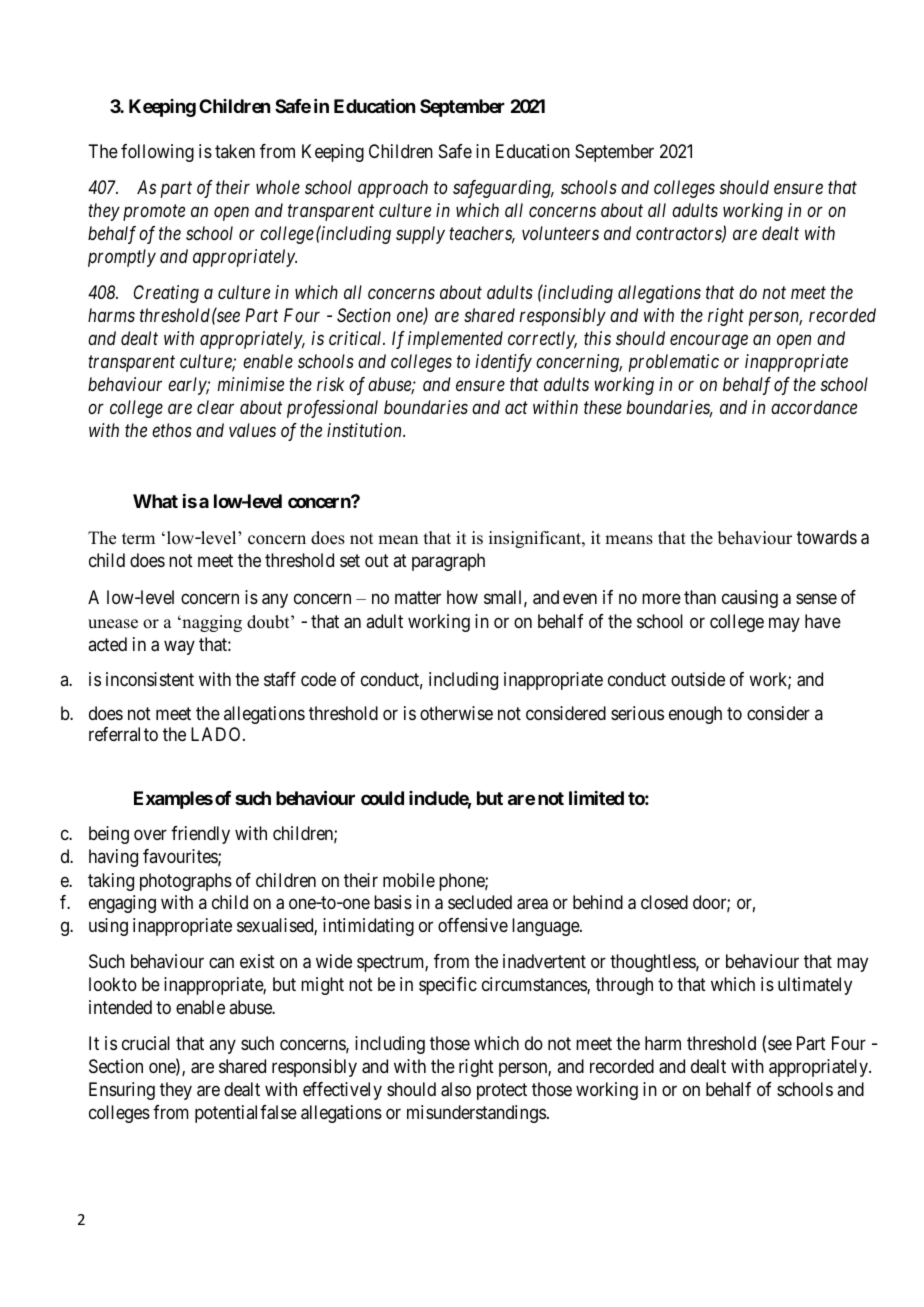  What do you see at coordinates (815, 986) in the image?
I see `ultimately` at bounding box center [815, 986].
